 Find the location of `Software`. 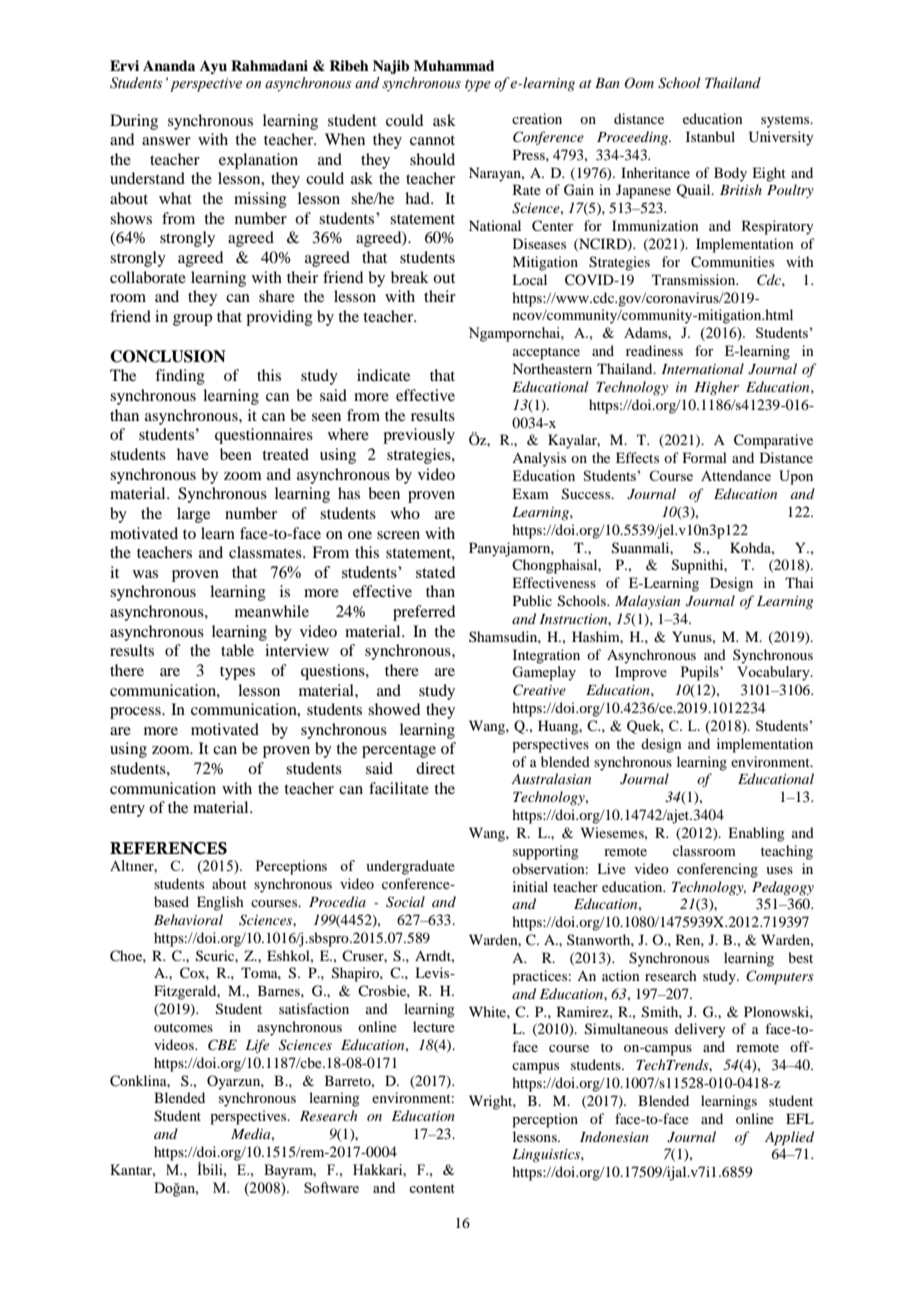

Software is located at coordinates (331, 1187).
